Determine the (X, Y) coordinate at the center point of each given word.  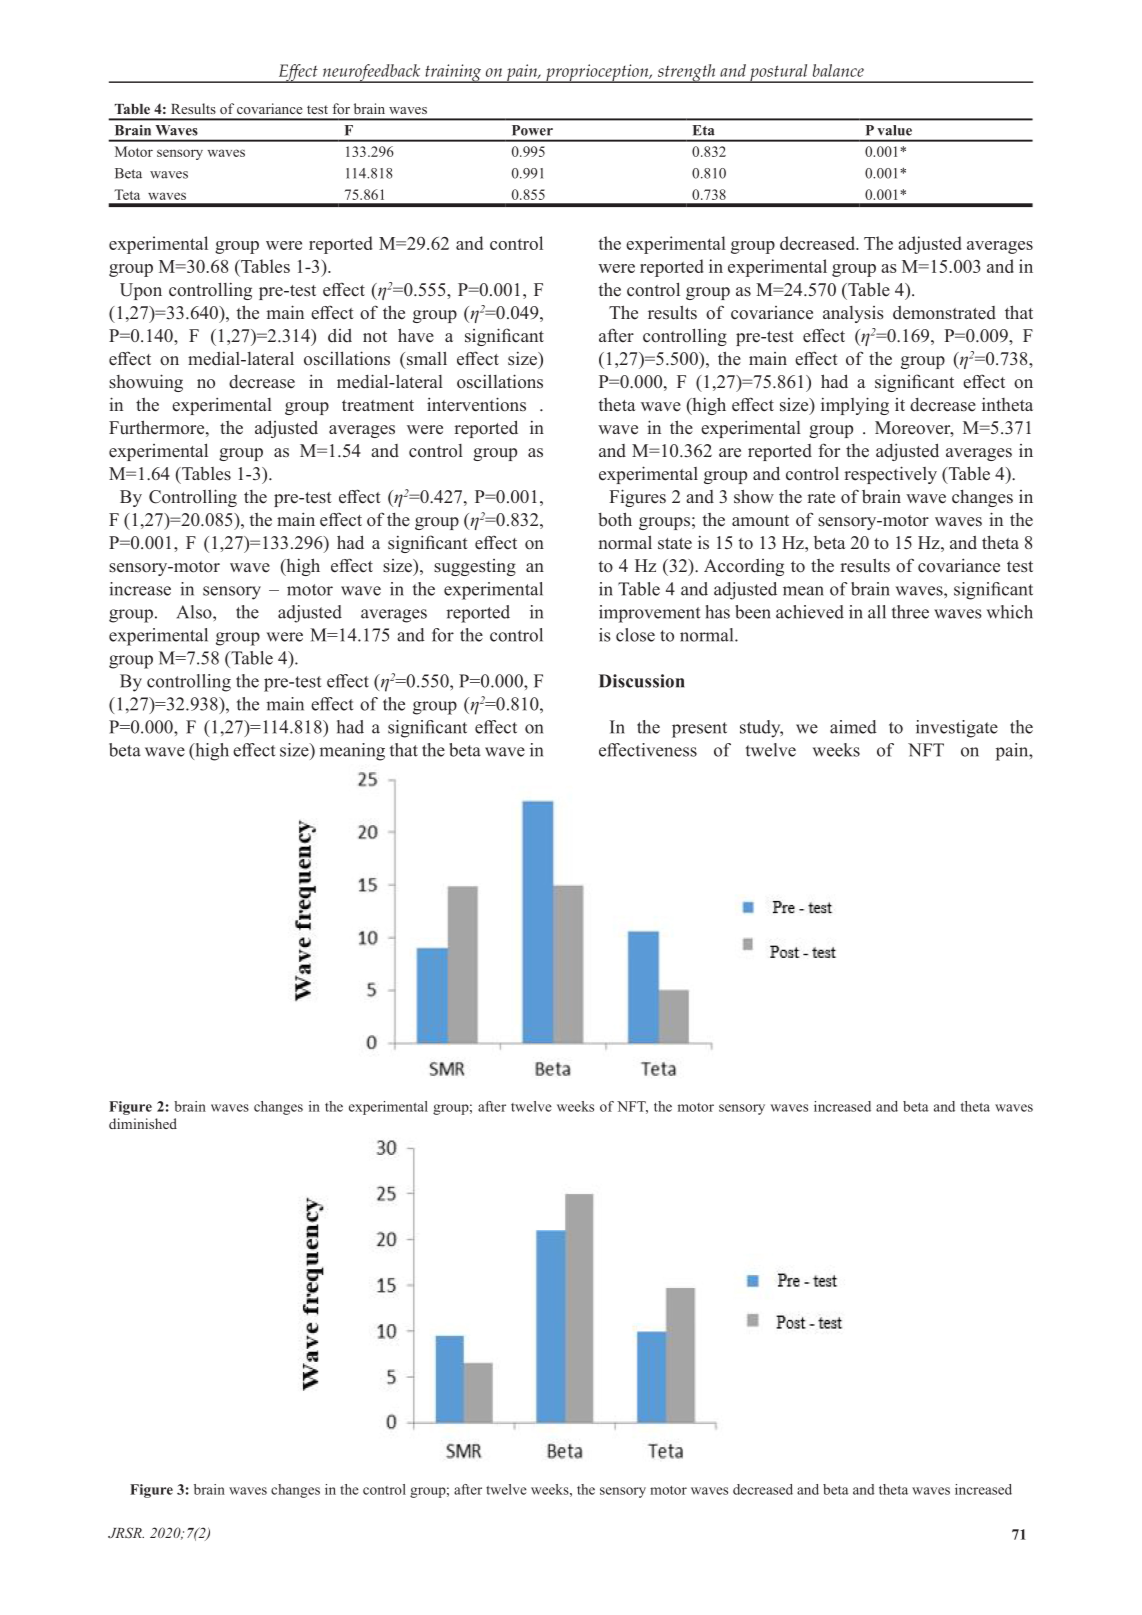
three (910, 612)
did (340, 336)
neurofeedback (371, 73)
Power (532, 130)
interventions (476, 404)
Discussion (641, 681)
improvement (649, 614)
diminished (143, 1123)
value (894, 130)
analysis (853, 314)
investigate (957, 729)
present (699, 730)
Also (195, 612)
